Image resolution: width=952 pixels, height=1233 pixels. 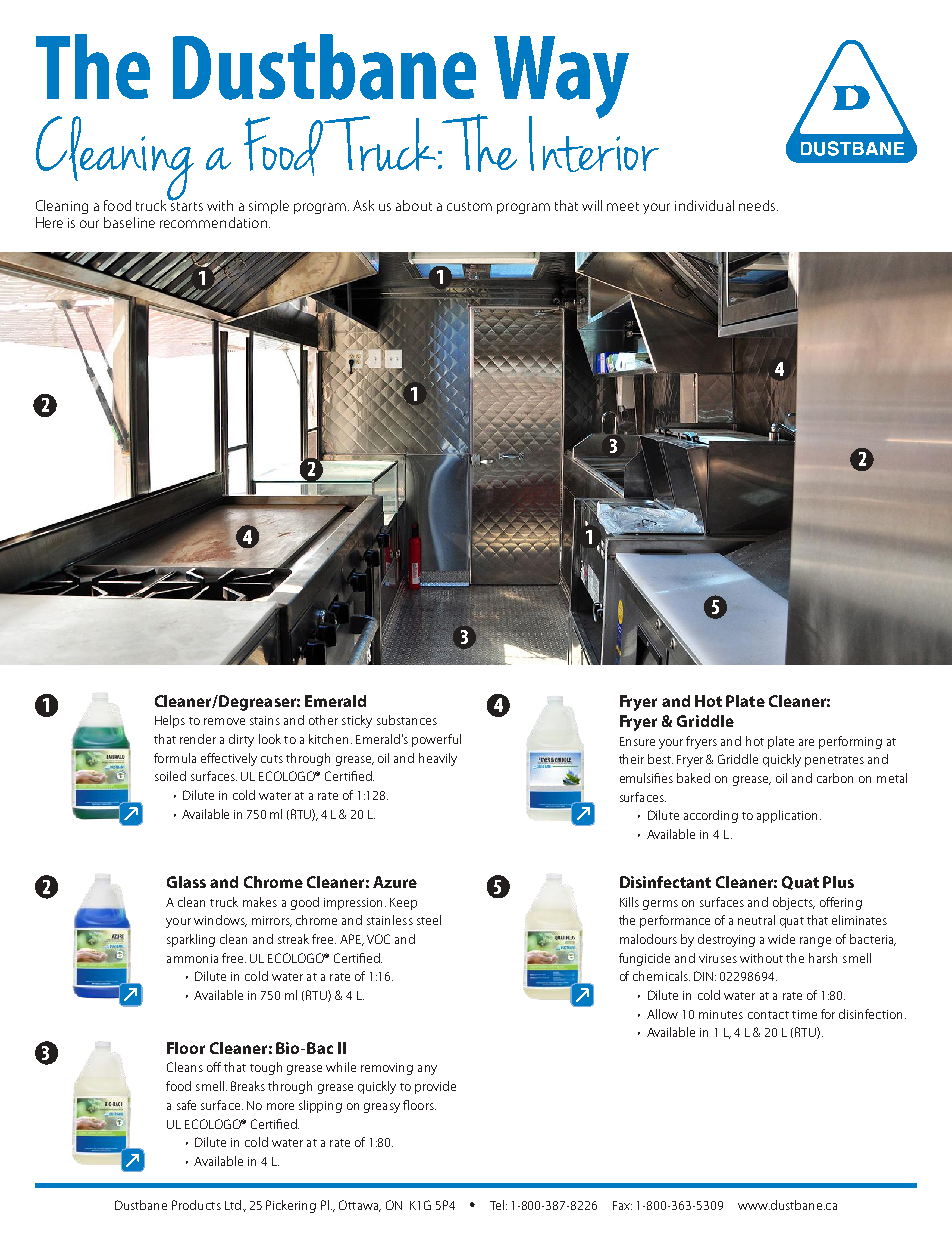 What do you see at coordinates (186, 882) in the screenshot?
I see `Glass` at bounding box center [186, 882].
